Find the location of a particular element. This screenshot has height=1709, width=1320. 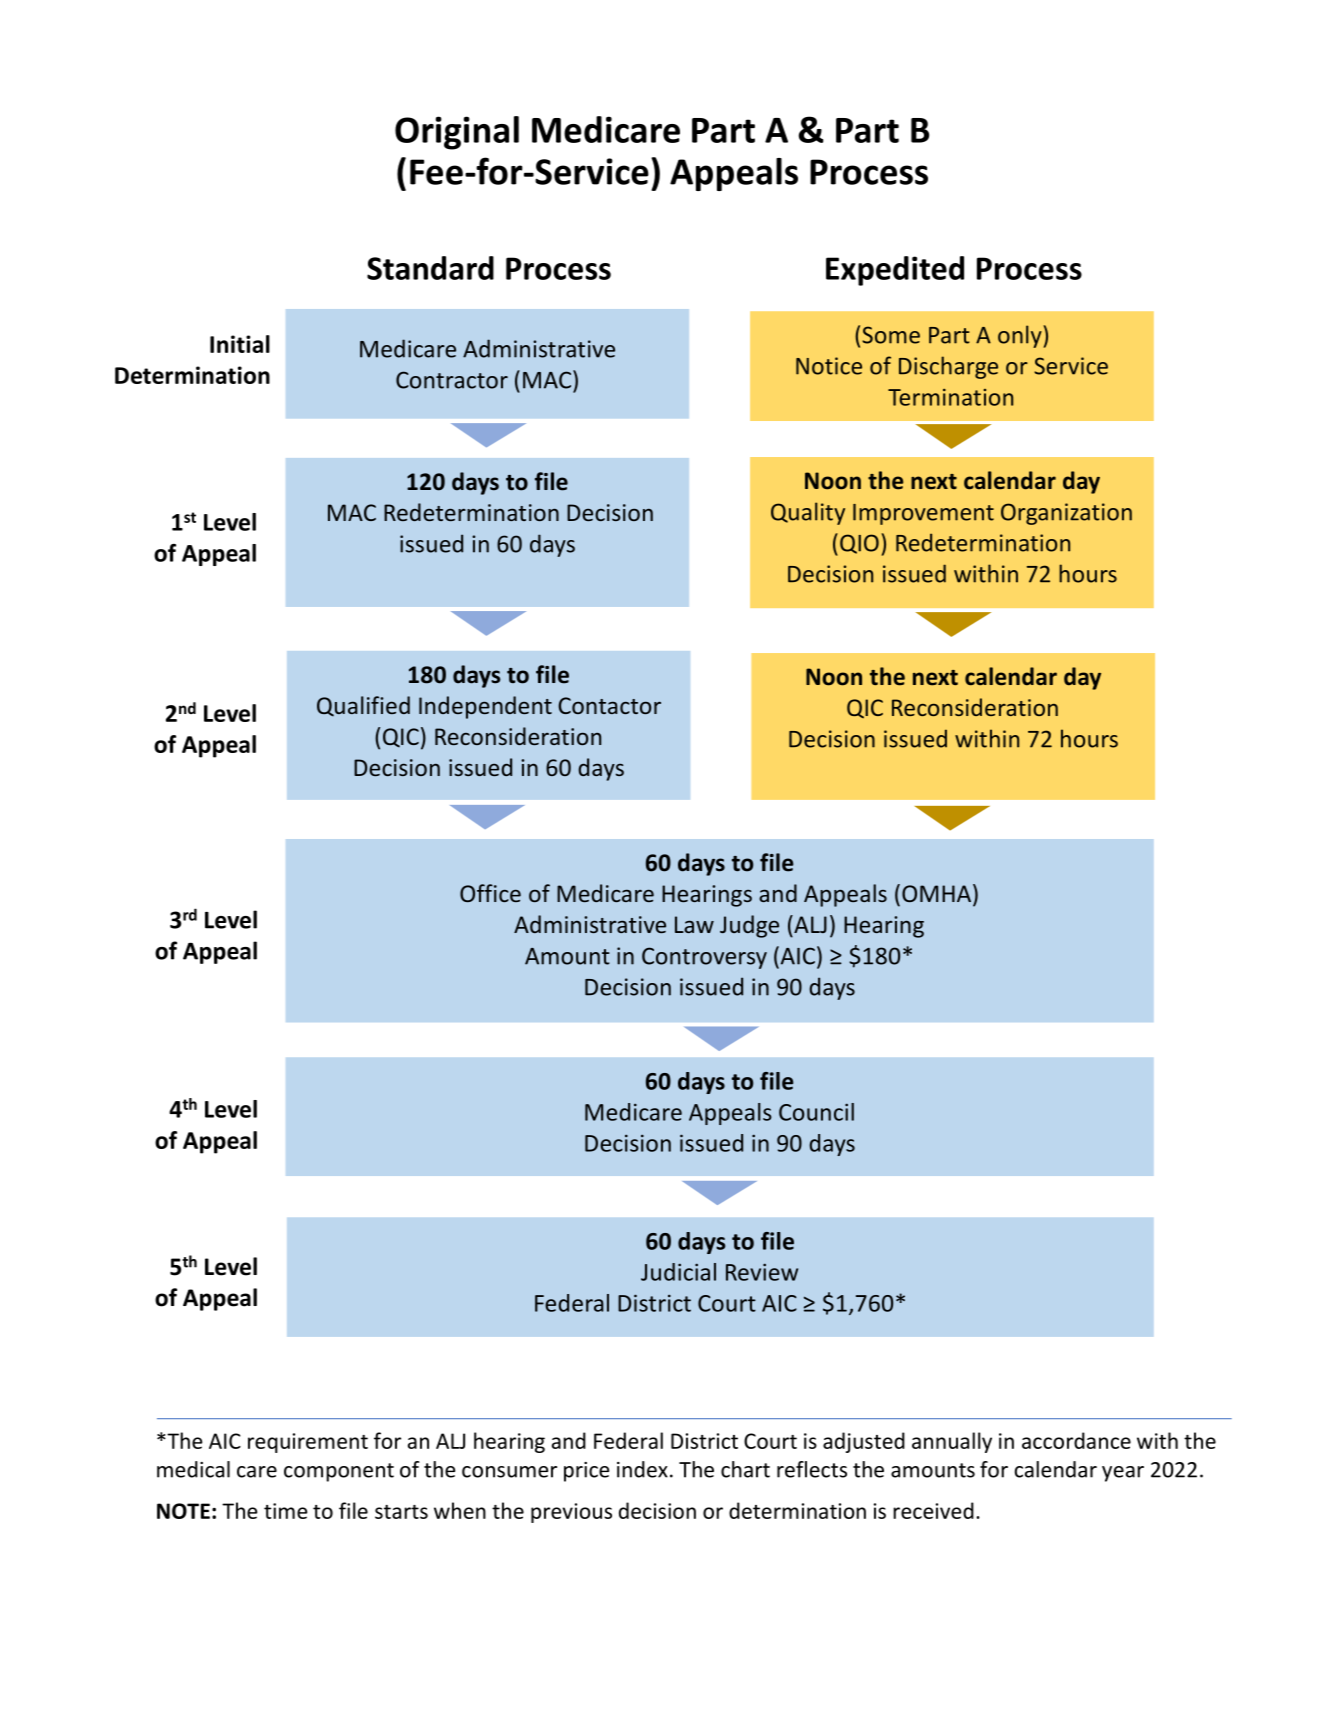

Qualified is located at coordinates (363, 706).
